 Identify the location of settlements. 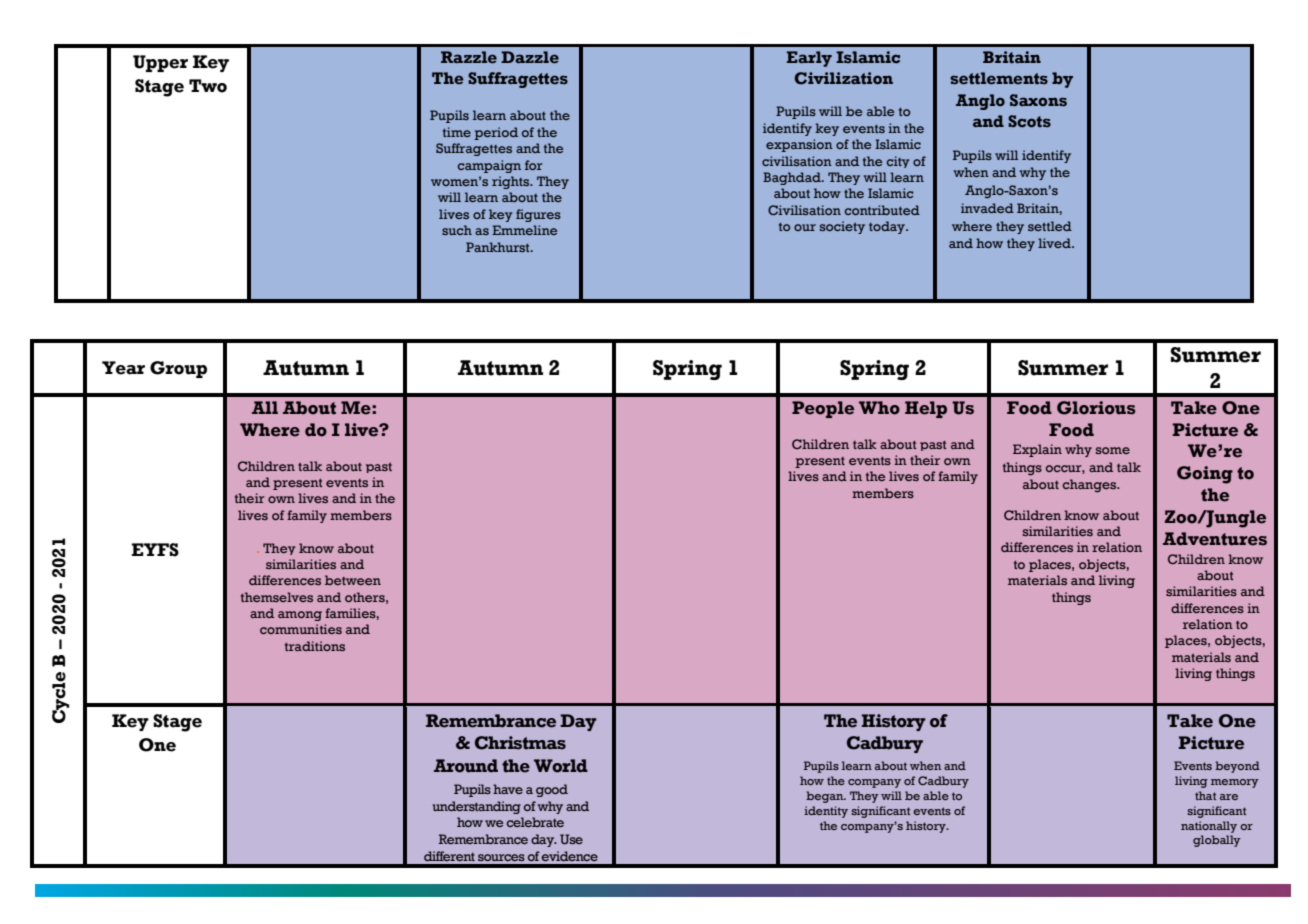
(999, 78).
